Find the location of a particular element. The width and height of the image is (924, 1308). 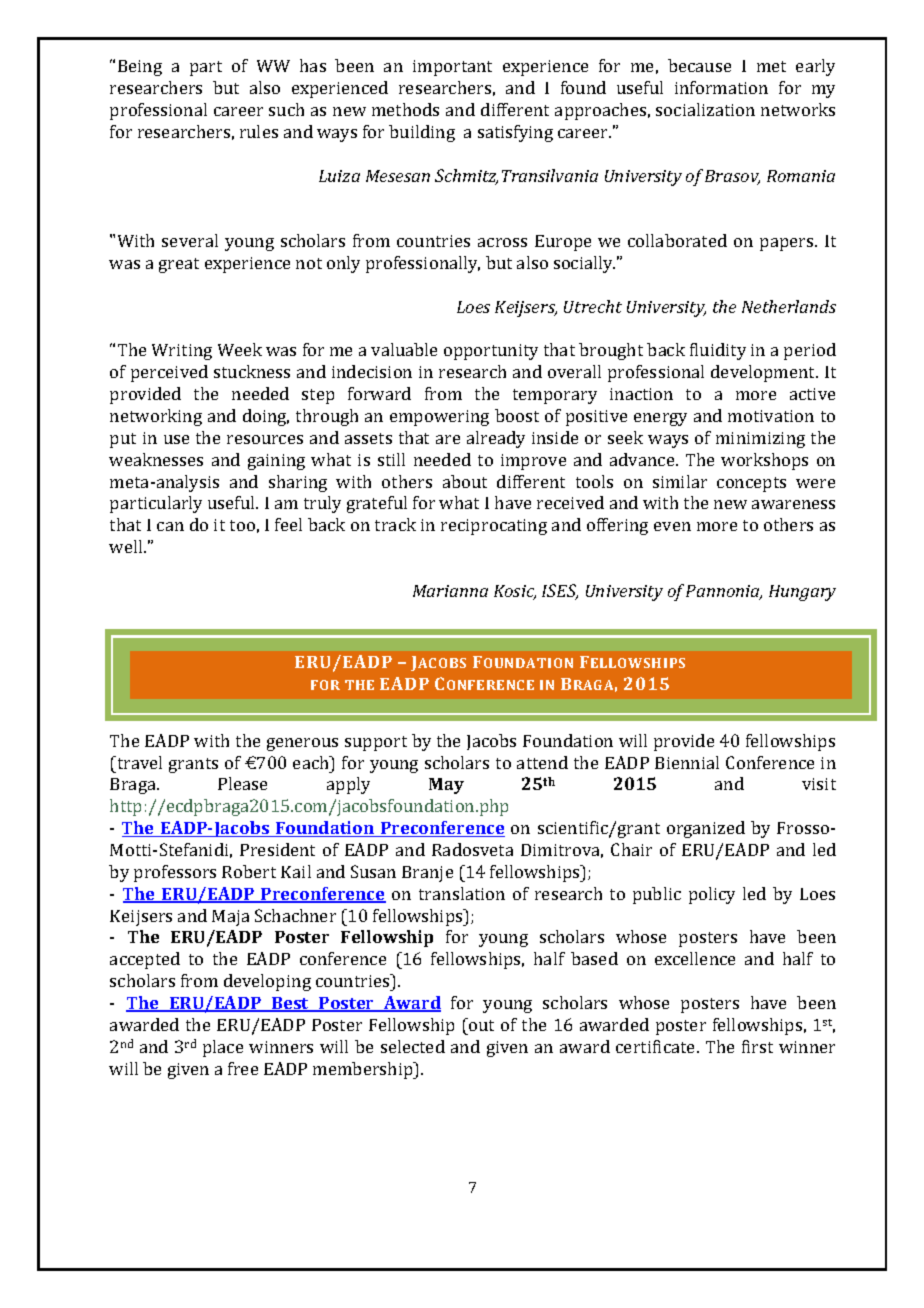

Hungary is located at coordinates (802, 593).
